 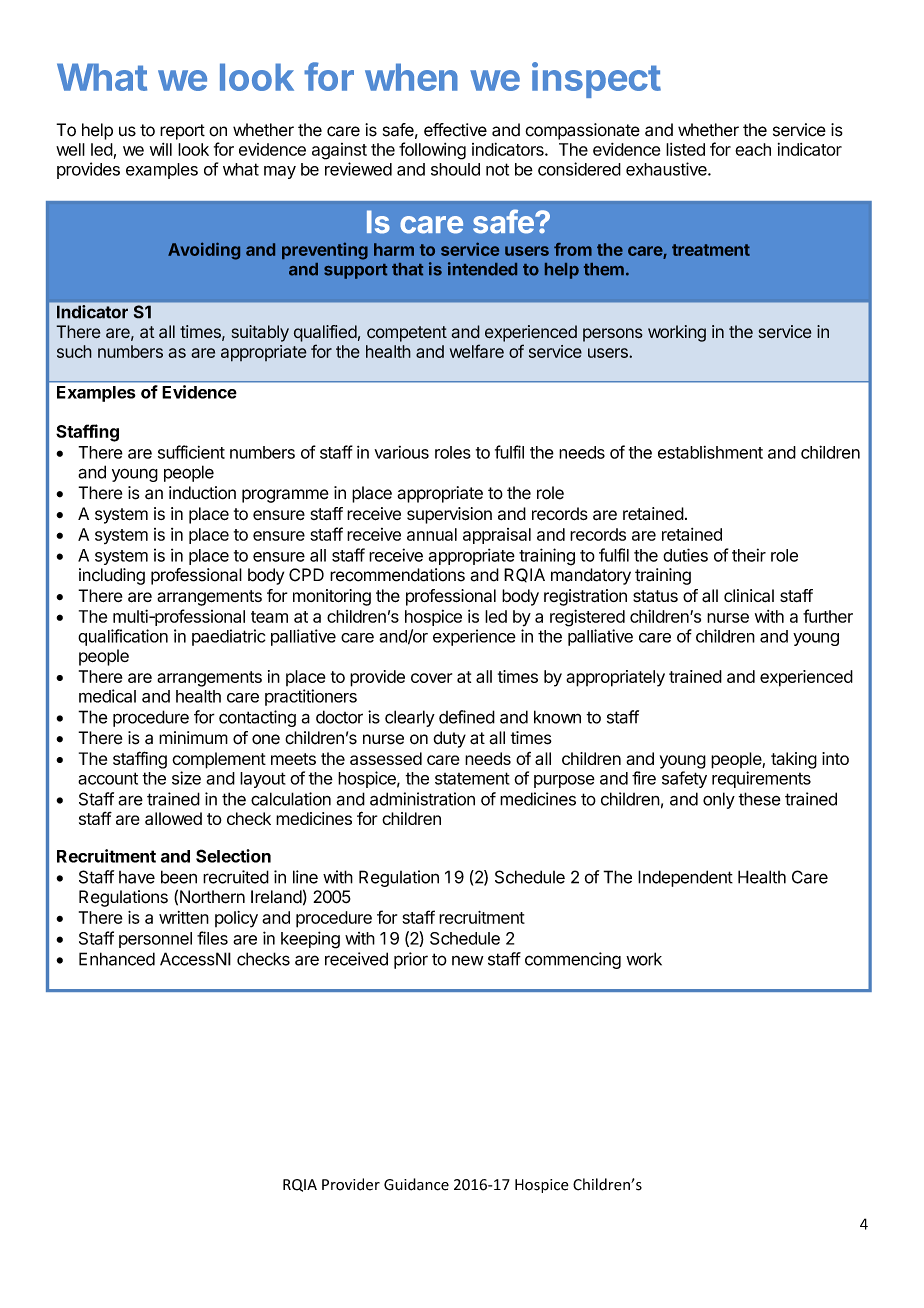 I want to click on report, so click(x=182, y=132).
